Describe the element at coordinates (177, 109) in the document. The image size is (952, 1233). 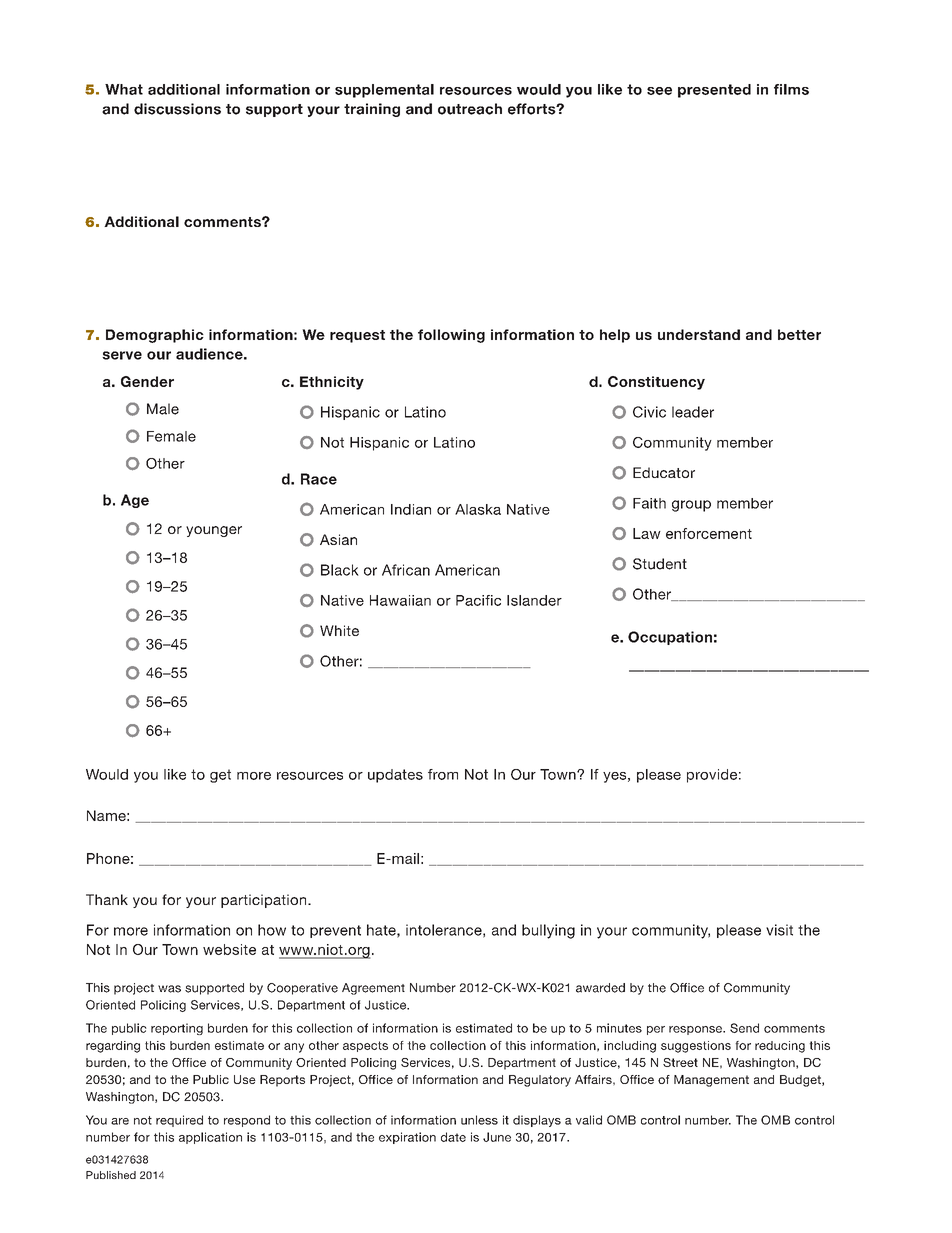
I see `discussions` at that location.
